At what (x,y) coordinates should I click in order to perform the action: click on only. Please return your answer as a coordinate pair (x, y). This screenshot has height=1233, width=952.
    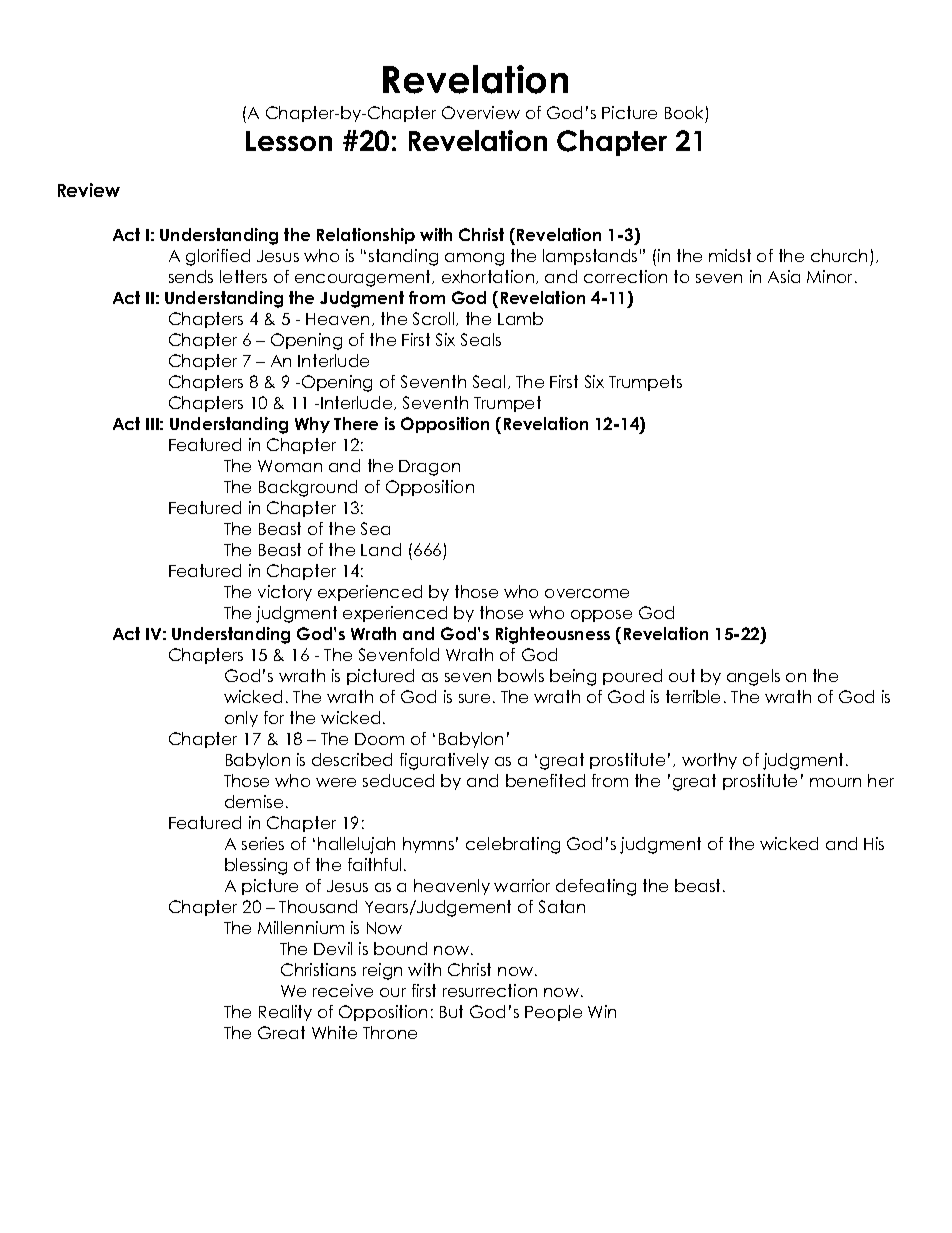
    Looking at the image, I should click on (241, 719).
